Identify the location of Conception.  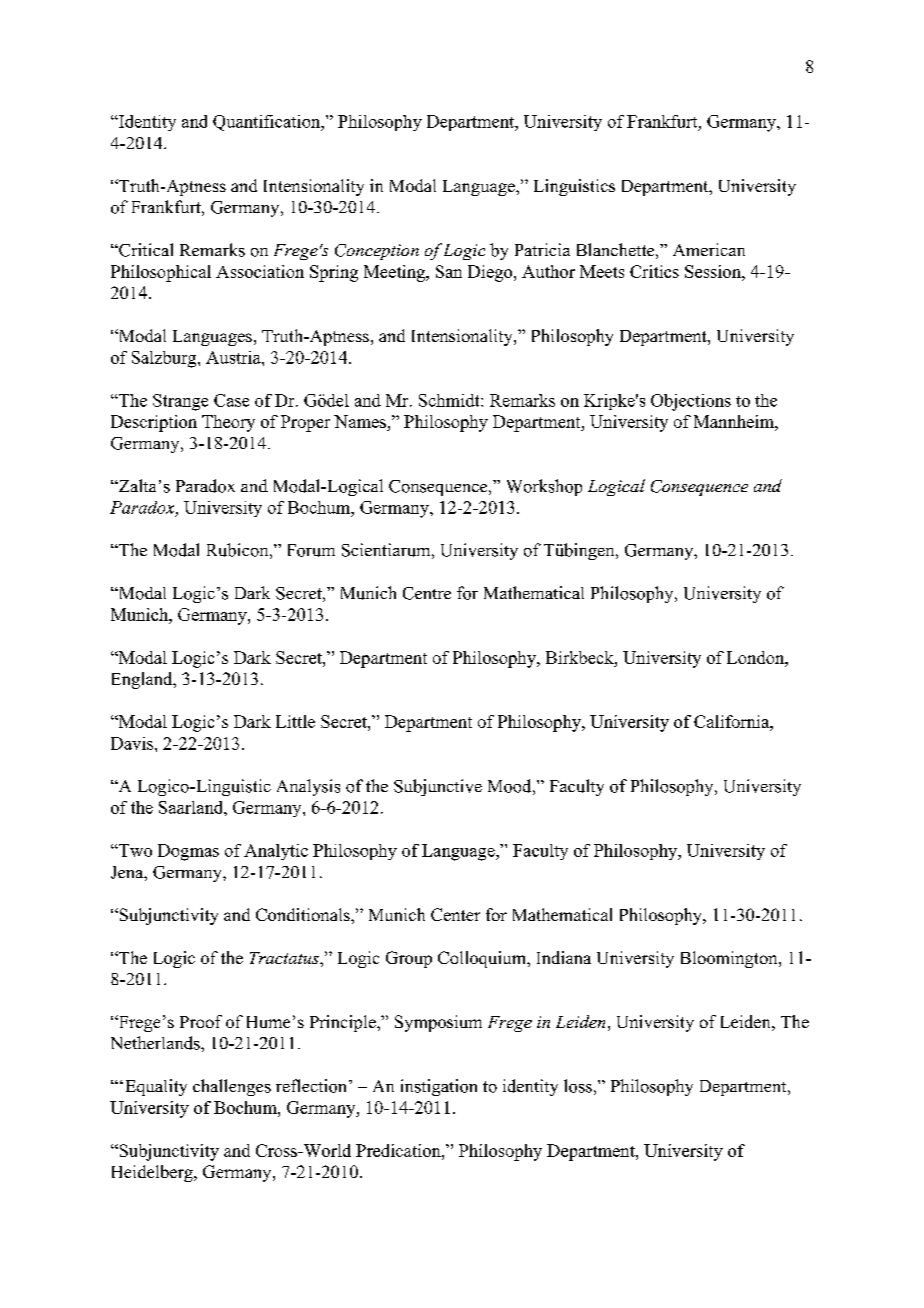
(377, 252).
